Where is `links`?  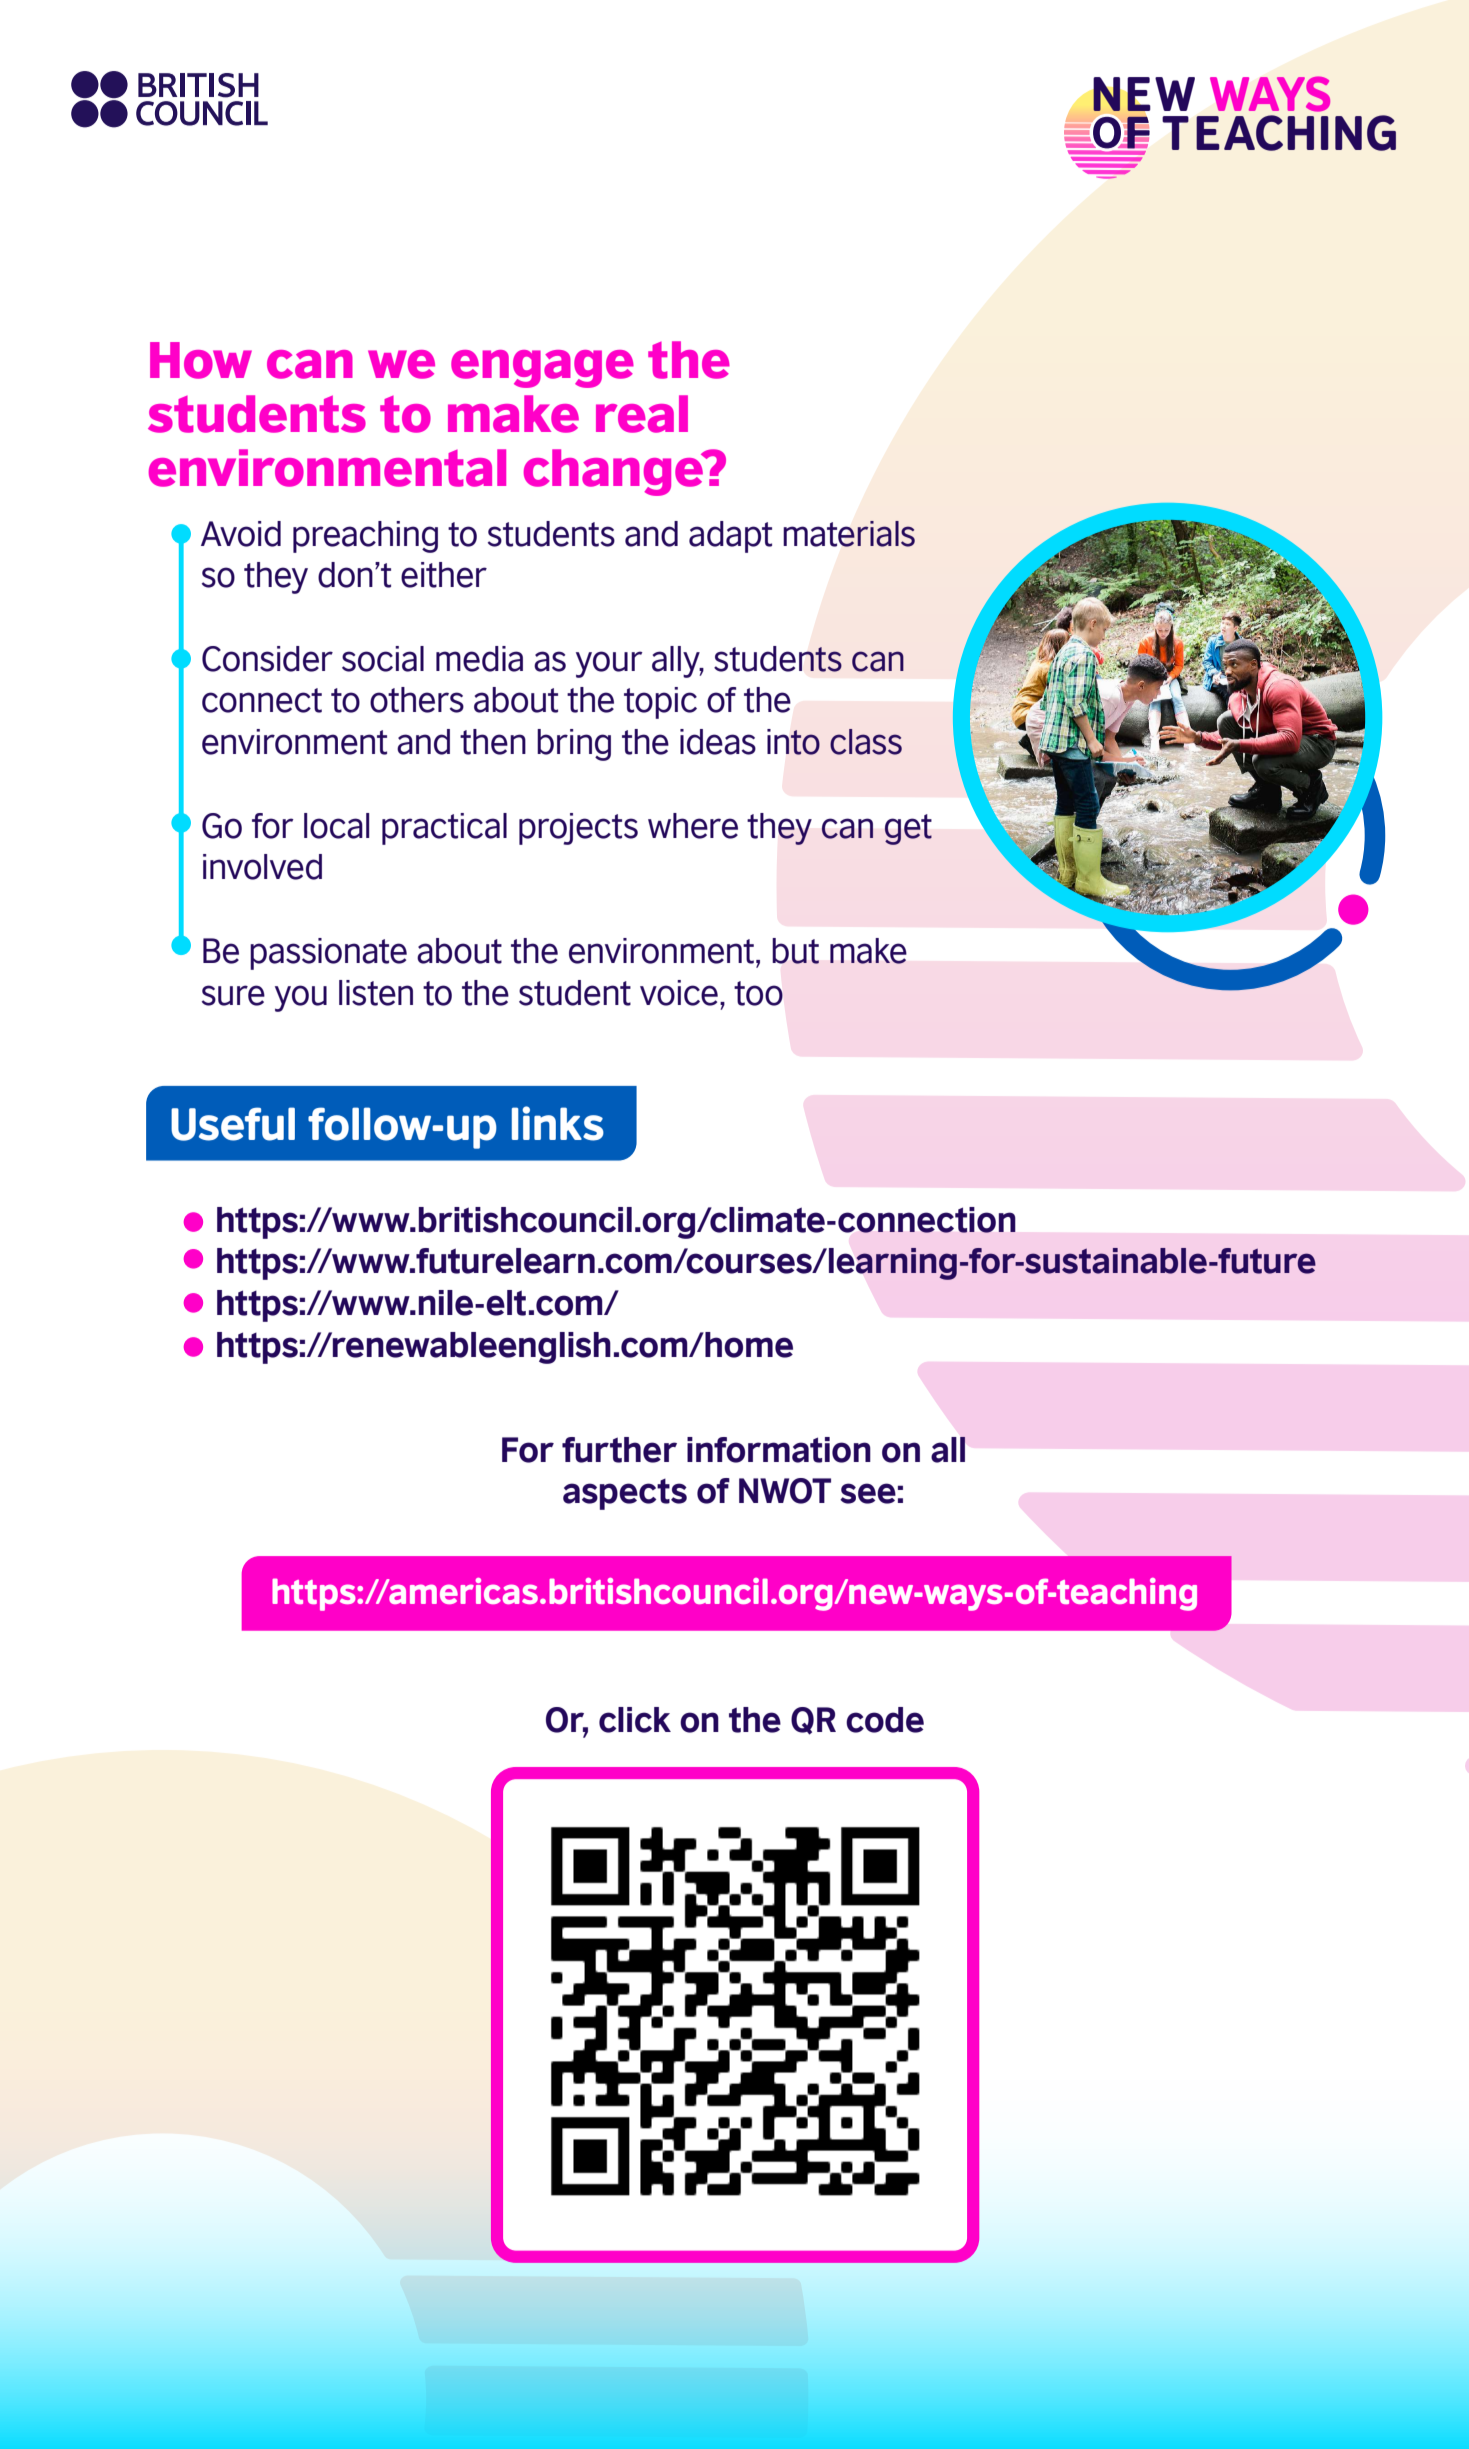
links is located at coordinates (558, 1123).
